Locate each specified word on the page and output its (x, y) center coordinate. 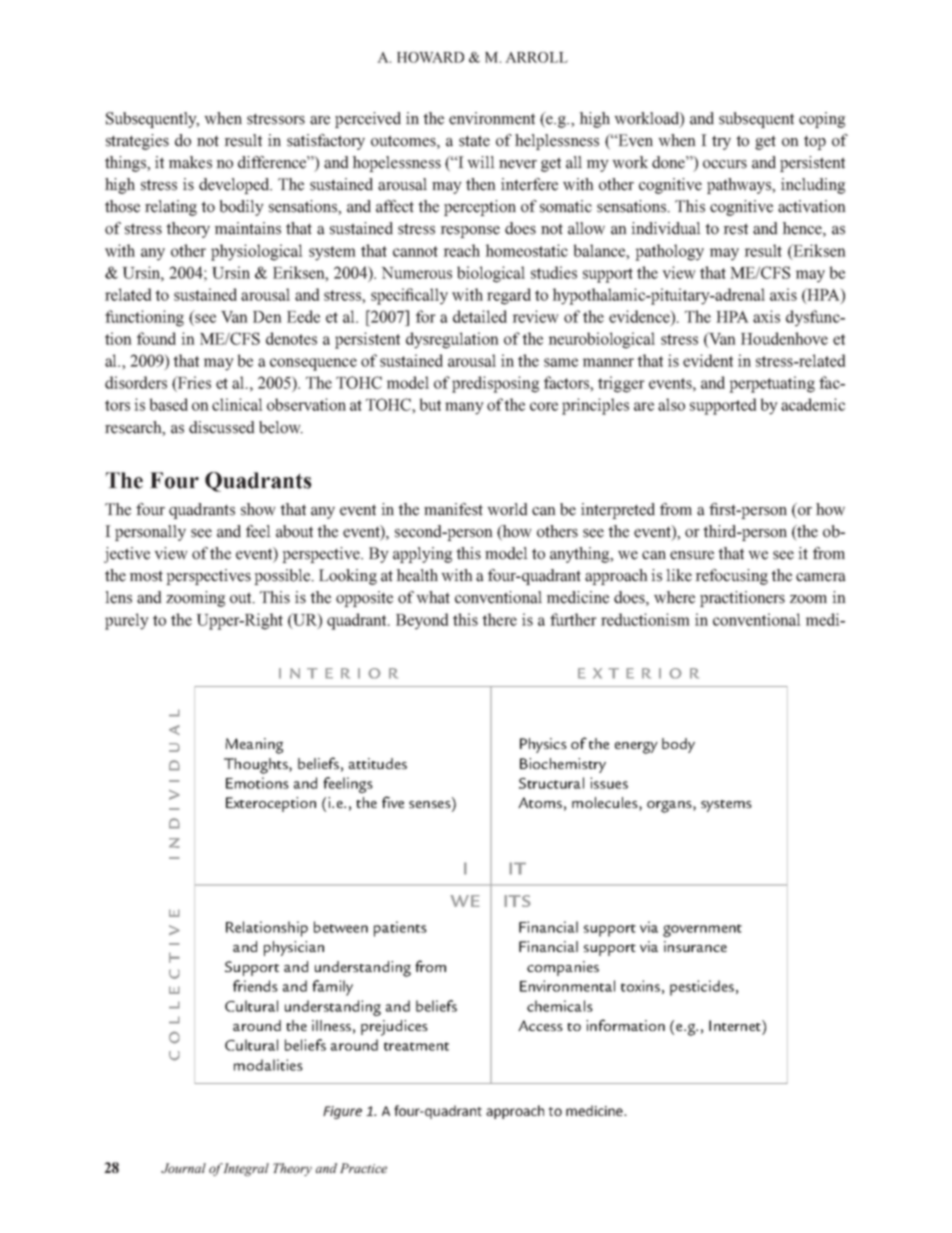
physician (294, 948)
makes (190, 162)
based (168, 404)
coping (822, 120)
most (146, 576)
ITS (517, 901)
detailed (480, 316)
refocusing (731, 577)
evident (708, 360)
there (499, 619)
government (702, 930)
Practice (363, 1168)
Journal (183, 1168)
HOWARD (430, 57)
